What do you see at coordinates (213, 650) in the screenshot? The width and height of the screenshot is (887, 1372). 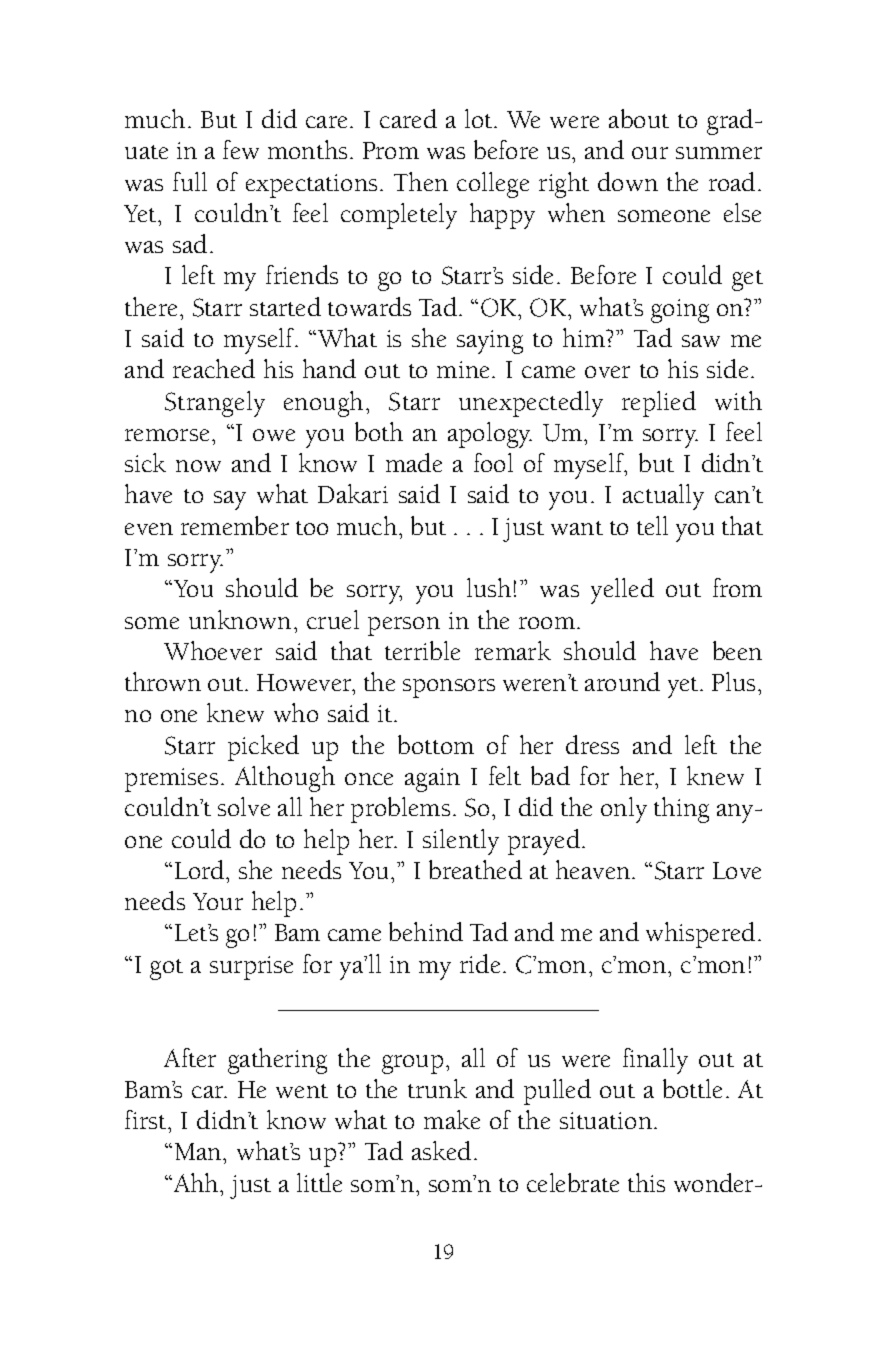 I see `Whoever` at bounding box center [213, 650].
